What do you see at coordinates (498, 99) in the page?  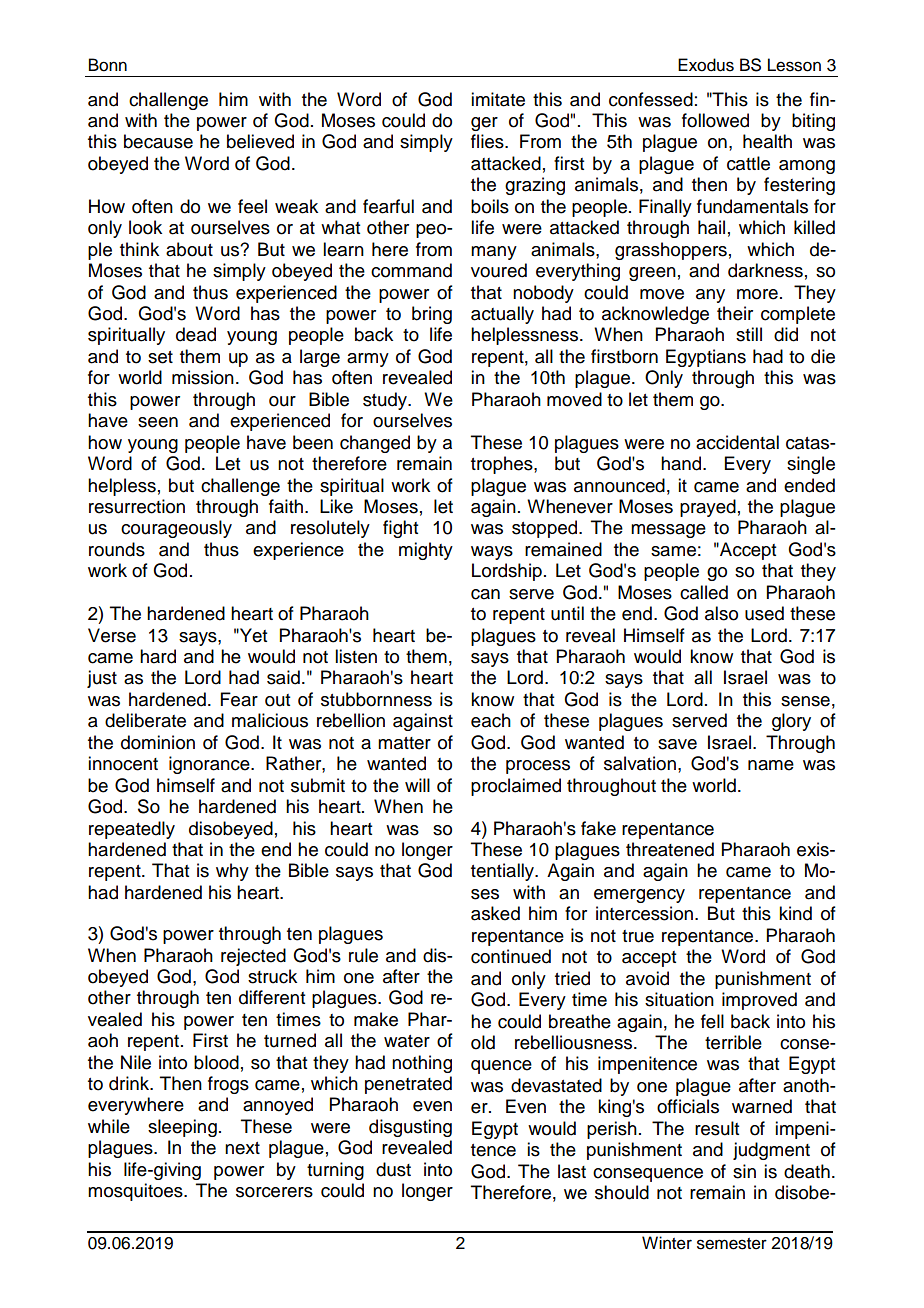 I see `imitate` at bounding box center [498, 99].
